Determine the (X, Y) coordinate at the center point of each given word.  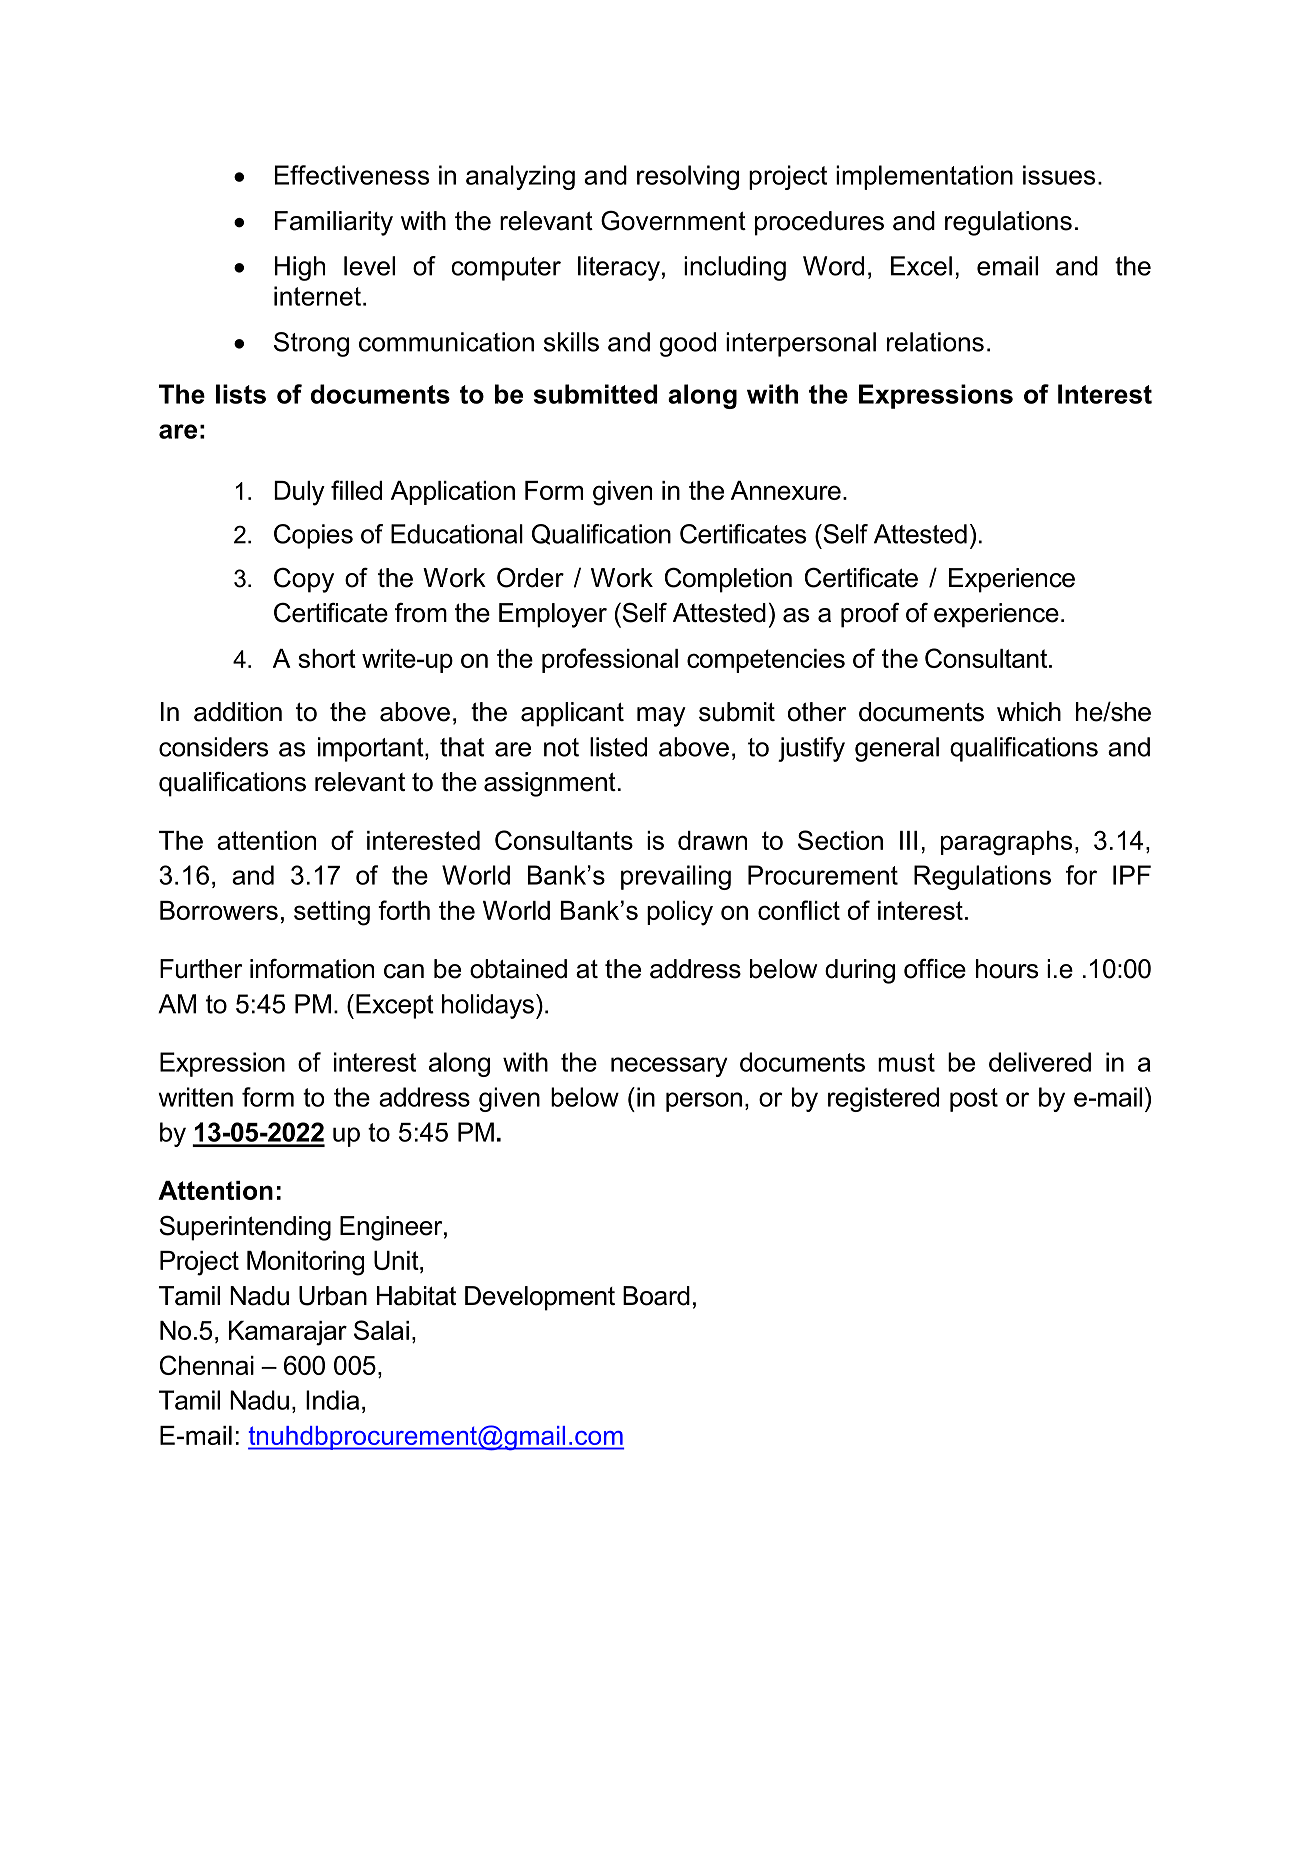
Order (530, 577)
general (897, 749)
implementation (924, 177)
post (974, 1100)
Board (656, 1296)
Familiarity (334, 223)
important (372, 749)
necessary (669, 1067)
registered (883, 1099)
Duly (299, 493)
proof (870, 615)
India (332, 1400)
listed (618, 747)
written (195, 1097)
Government (673, 221)
